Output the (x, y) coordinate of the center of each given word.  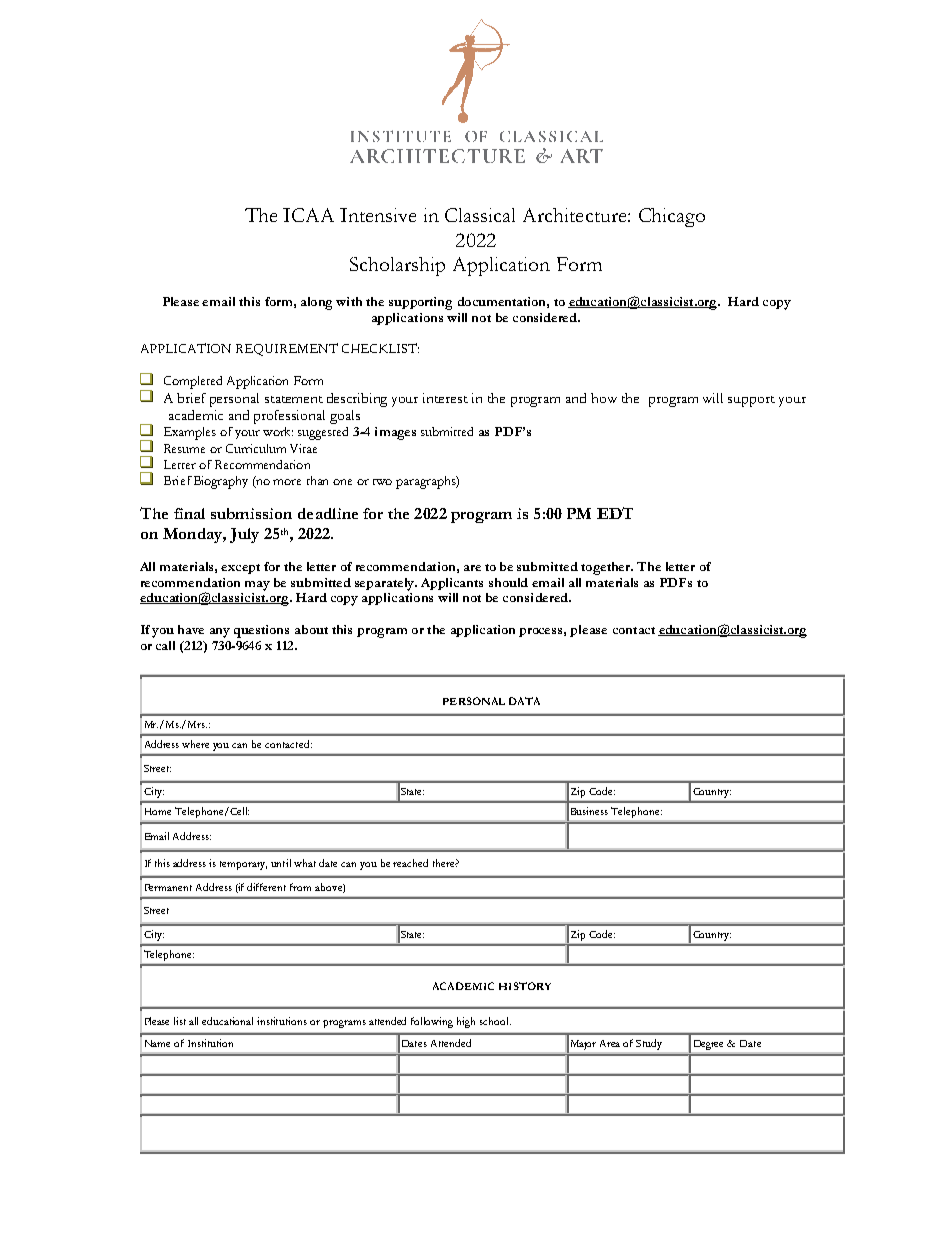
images (395, 433)
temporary (243, 865)
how (604, 398)
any (220, 633)
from (300, 887)
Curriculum (256, 448)
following (432, 1022)
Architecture (576, 215)
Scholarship (397, 266)
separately (386, 584)
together (607, 568)
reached (410, 863)
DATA (524, 701)
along (316, 303)
